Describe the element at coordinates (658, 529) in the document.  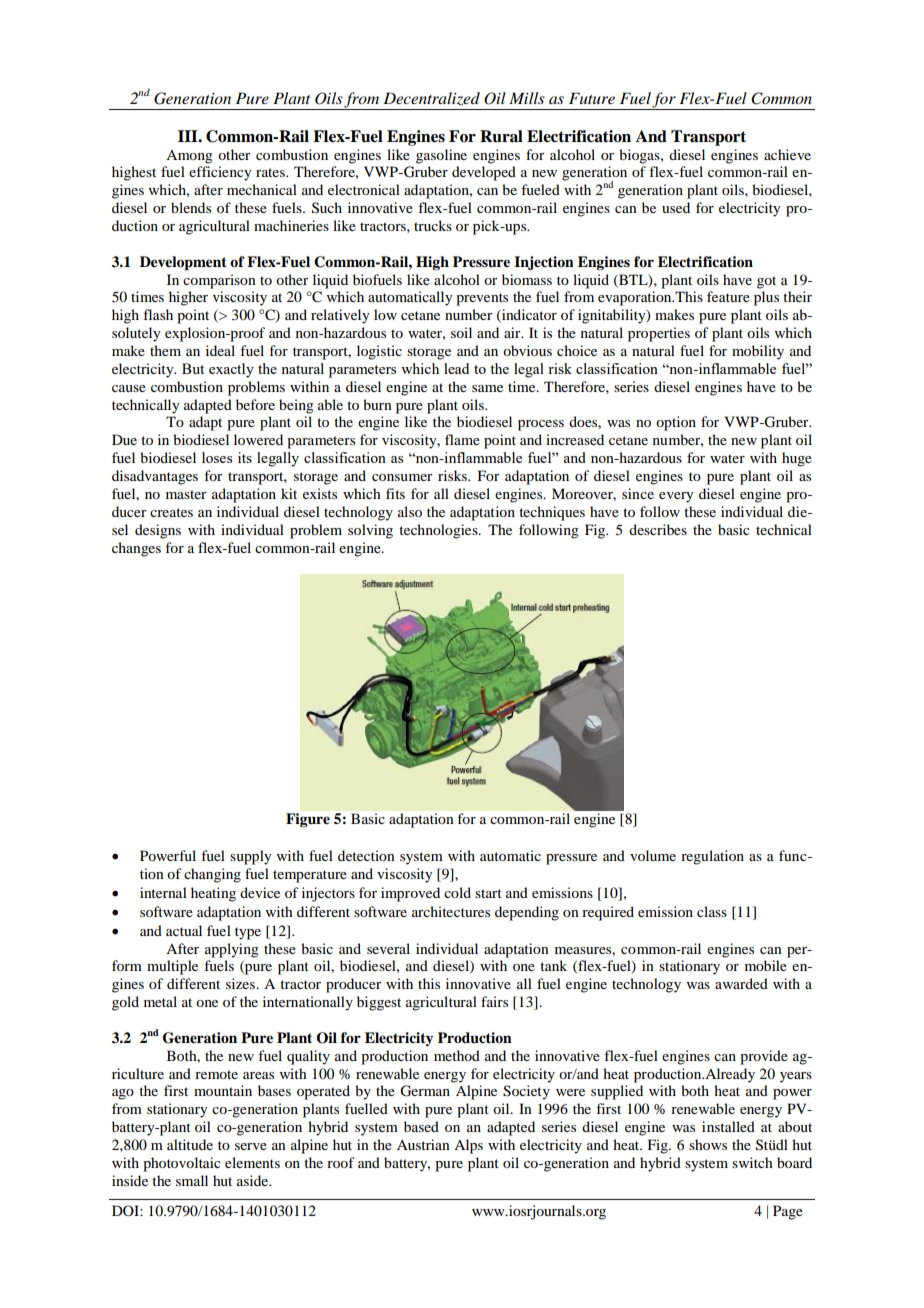
I see `describes` at that location.
